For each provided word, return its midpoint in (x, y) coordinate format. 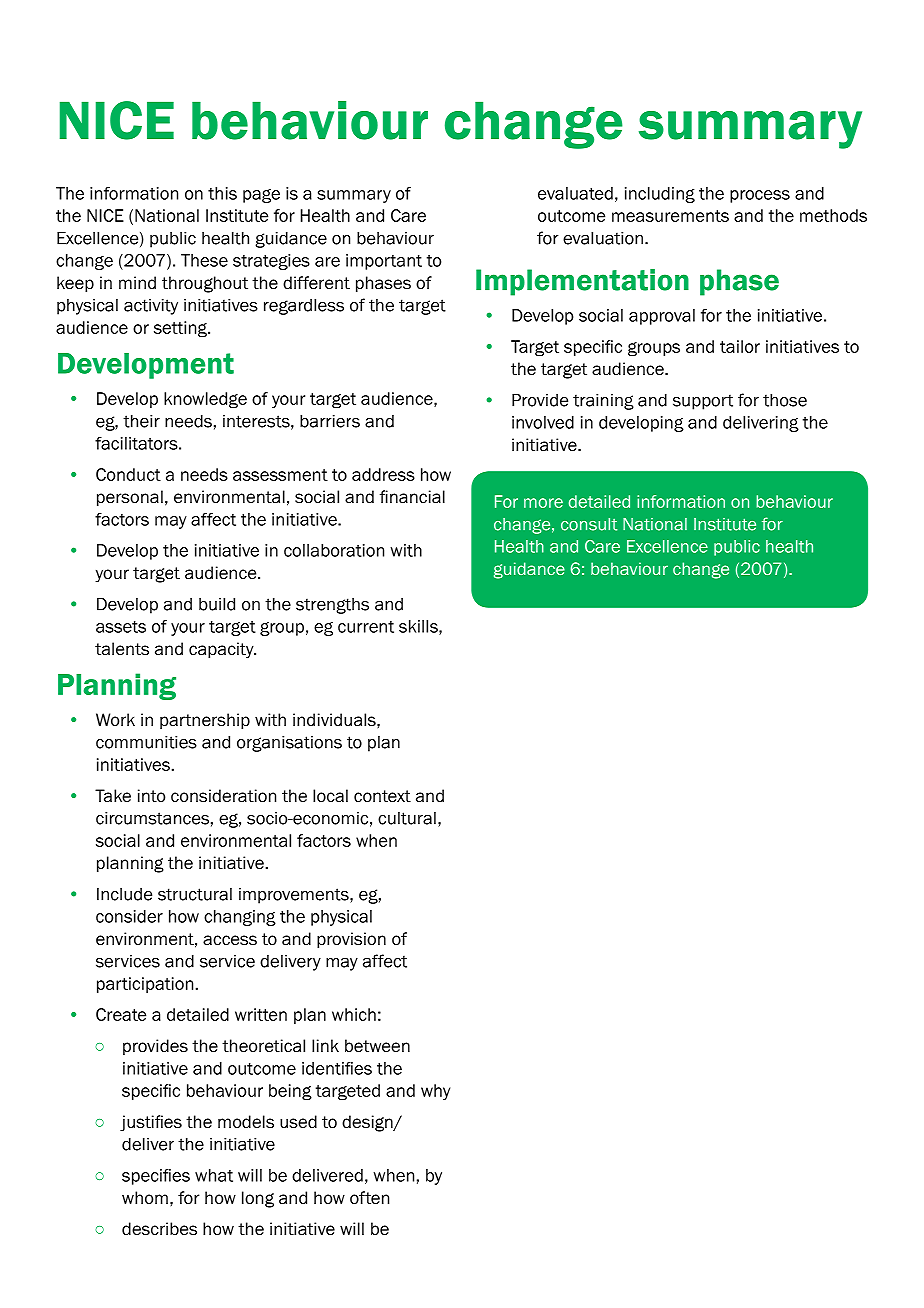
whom (145, 1198)
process (760, 196)
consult (589, 524)
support (703, 402)
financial (412, 497)
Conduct (128, 474)
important (384, 262)
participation (145, 985)
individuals (335, 720)
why (435, 1092)
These (204, 260)
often (369, 1198)
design (368, 1123)
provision (351, 940)
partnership (205, 721)
